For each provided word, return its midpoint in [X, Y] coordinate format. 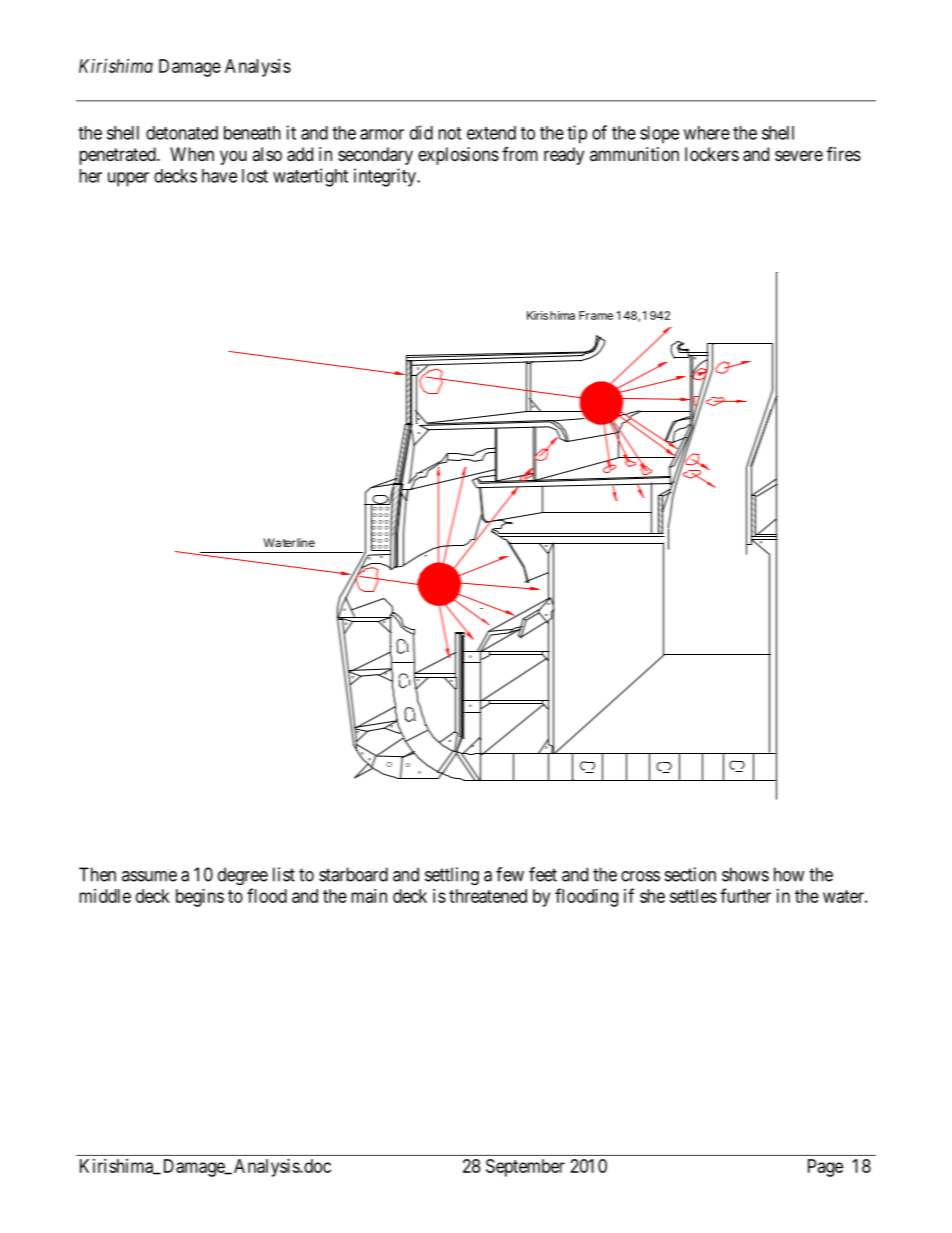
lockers [712, 154]
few [510, 874]
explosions [458, 156]
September [525, 1168]
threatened [488, 896]
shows [745, 874]
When [192, 154]
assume [149, 876]
